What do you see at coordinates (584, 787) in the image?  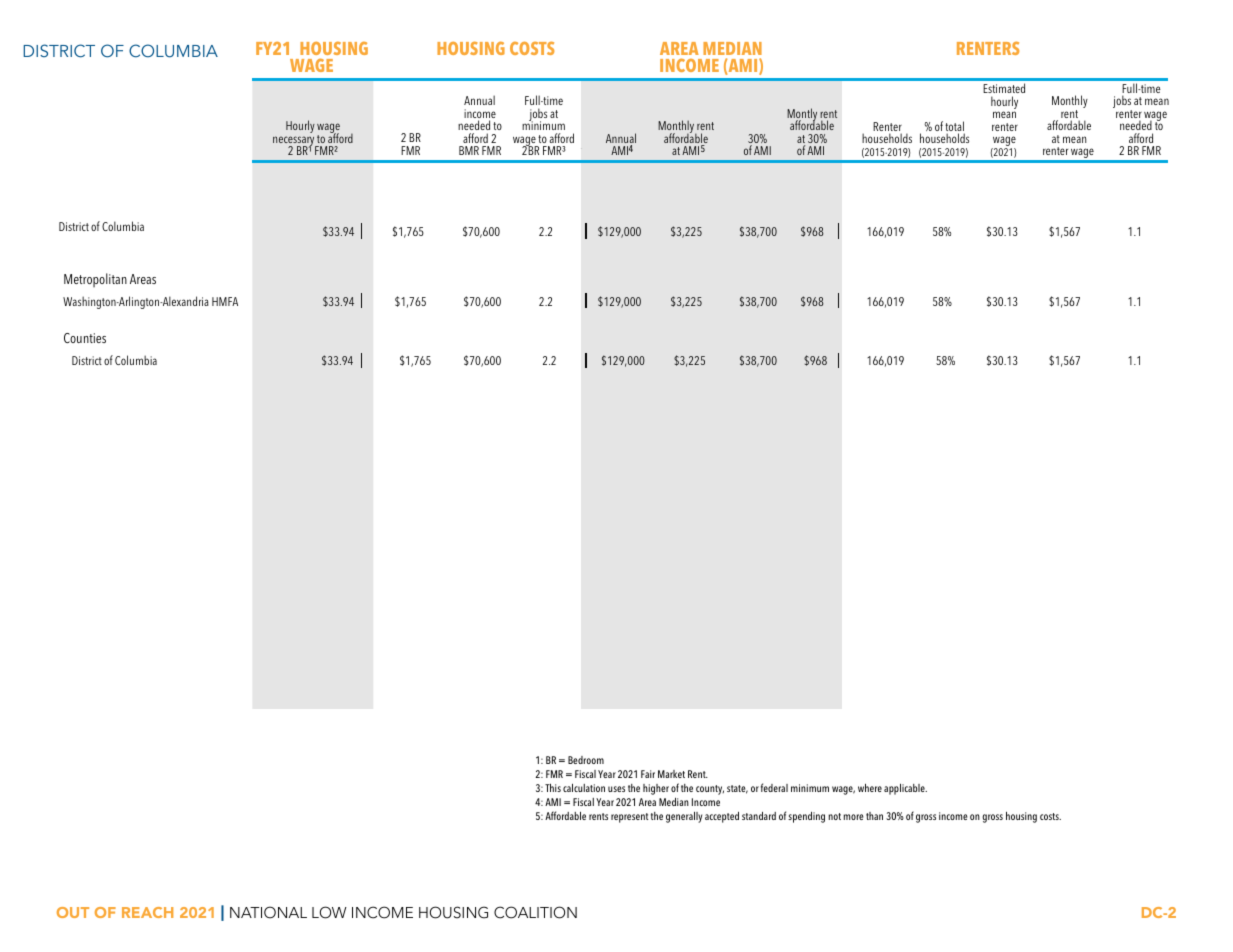 I see `calculation` at bounding box center [584, 787].
